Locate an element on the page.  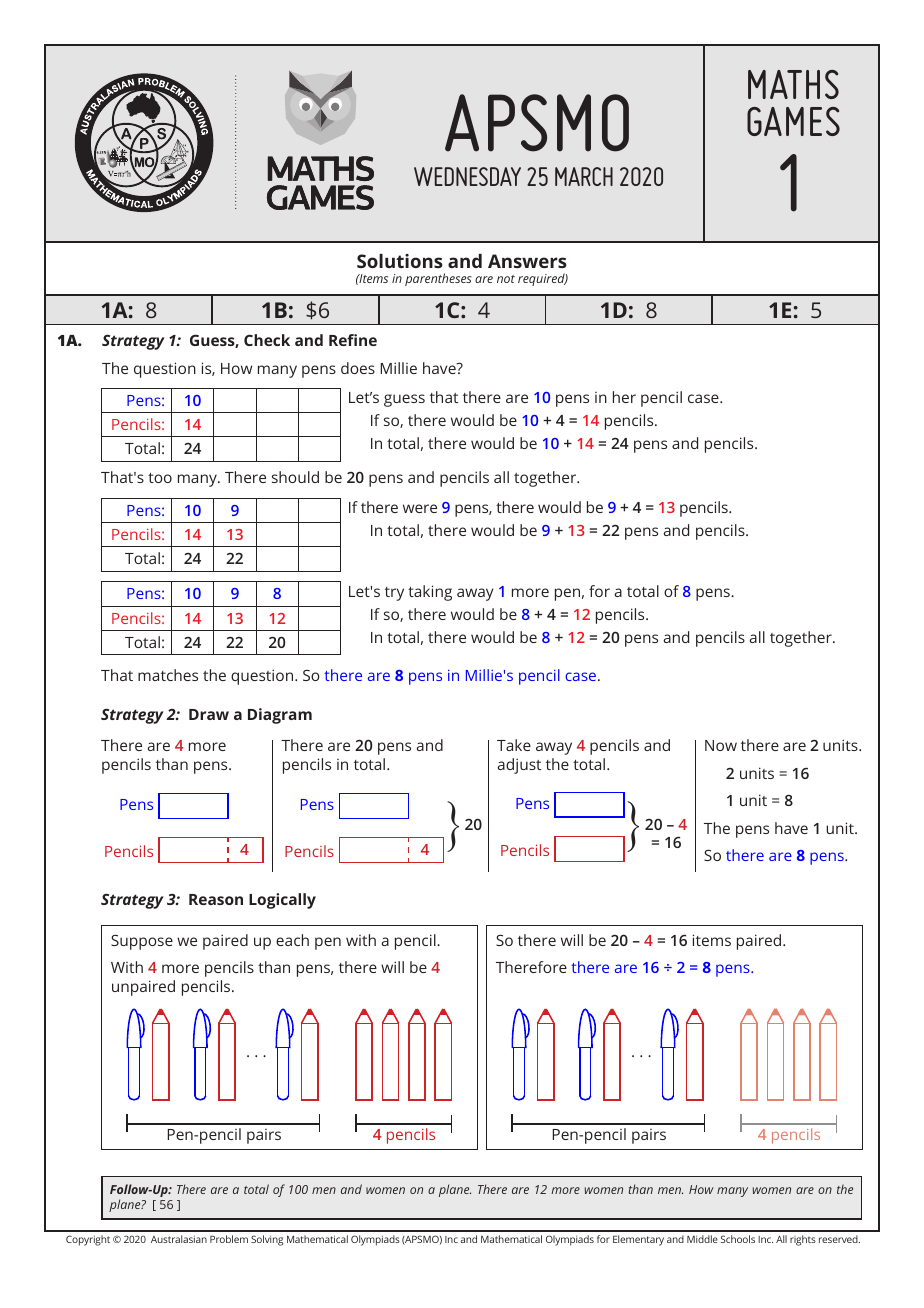
adjust is located at coordinates (519, 766).
